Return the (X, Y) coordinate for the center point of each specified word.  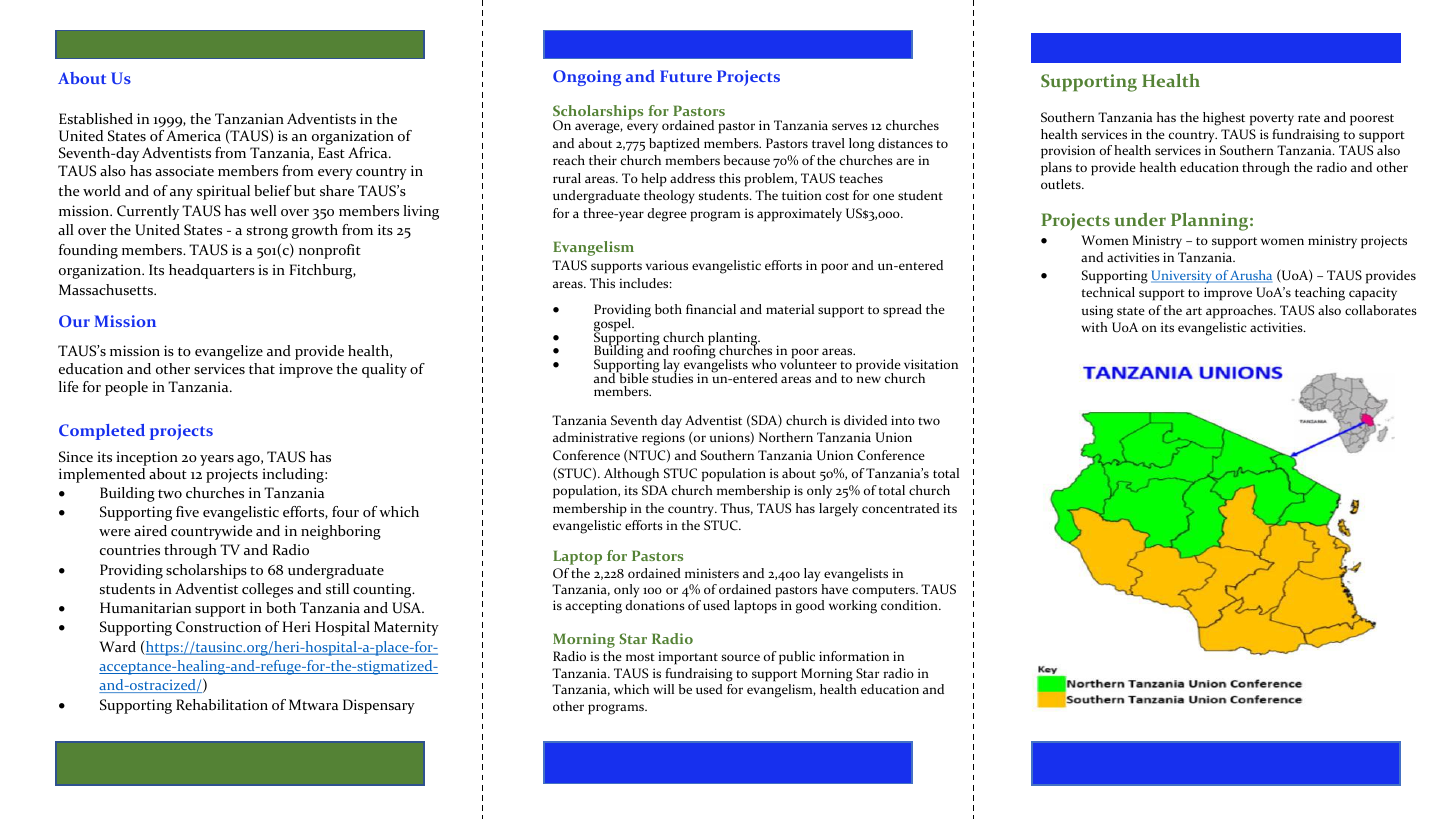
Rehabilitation (222, 704)
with (1094, 327)
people (126, 388)
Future (686, 76)
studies (672, 377)
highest (1224, 119)
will (663, 689)
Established (96, 118)
